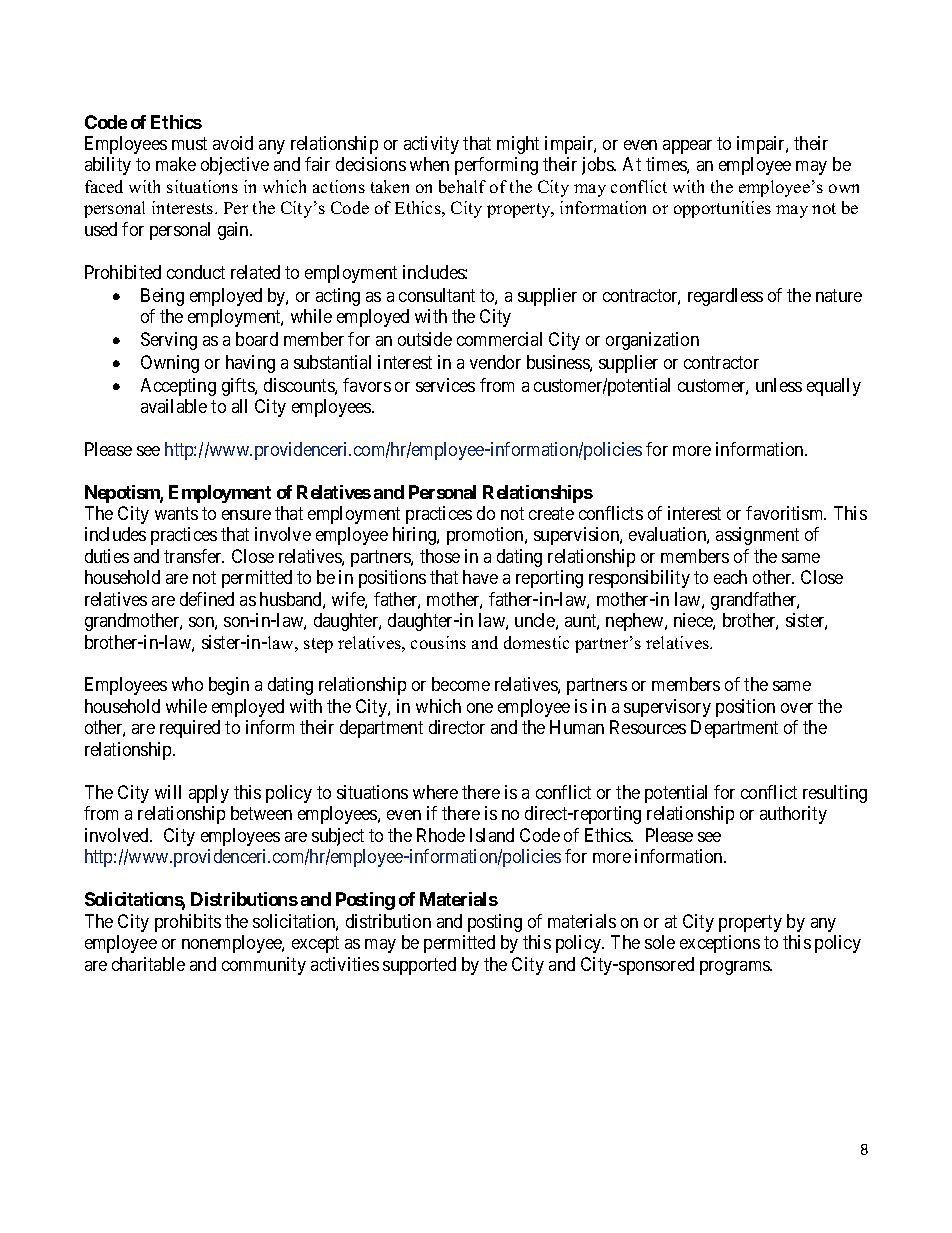  What do you see at coordinates (440, 556) in the image?
I see `those` at bounding box center [440, 556].
